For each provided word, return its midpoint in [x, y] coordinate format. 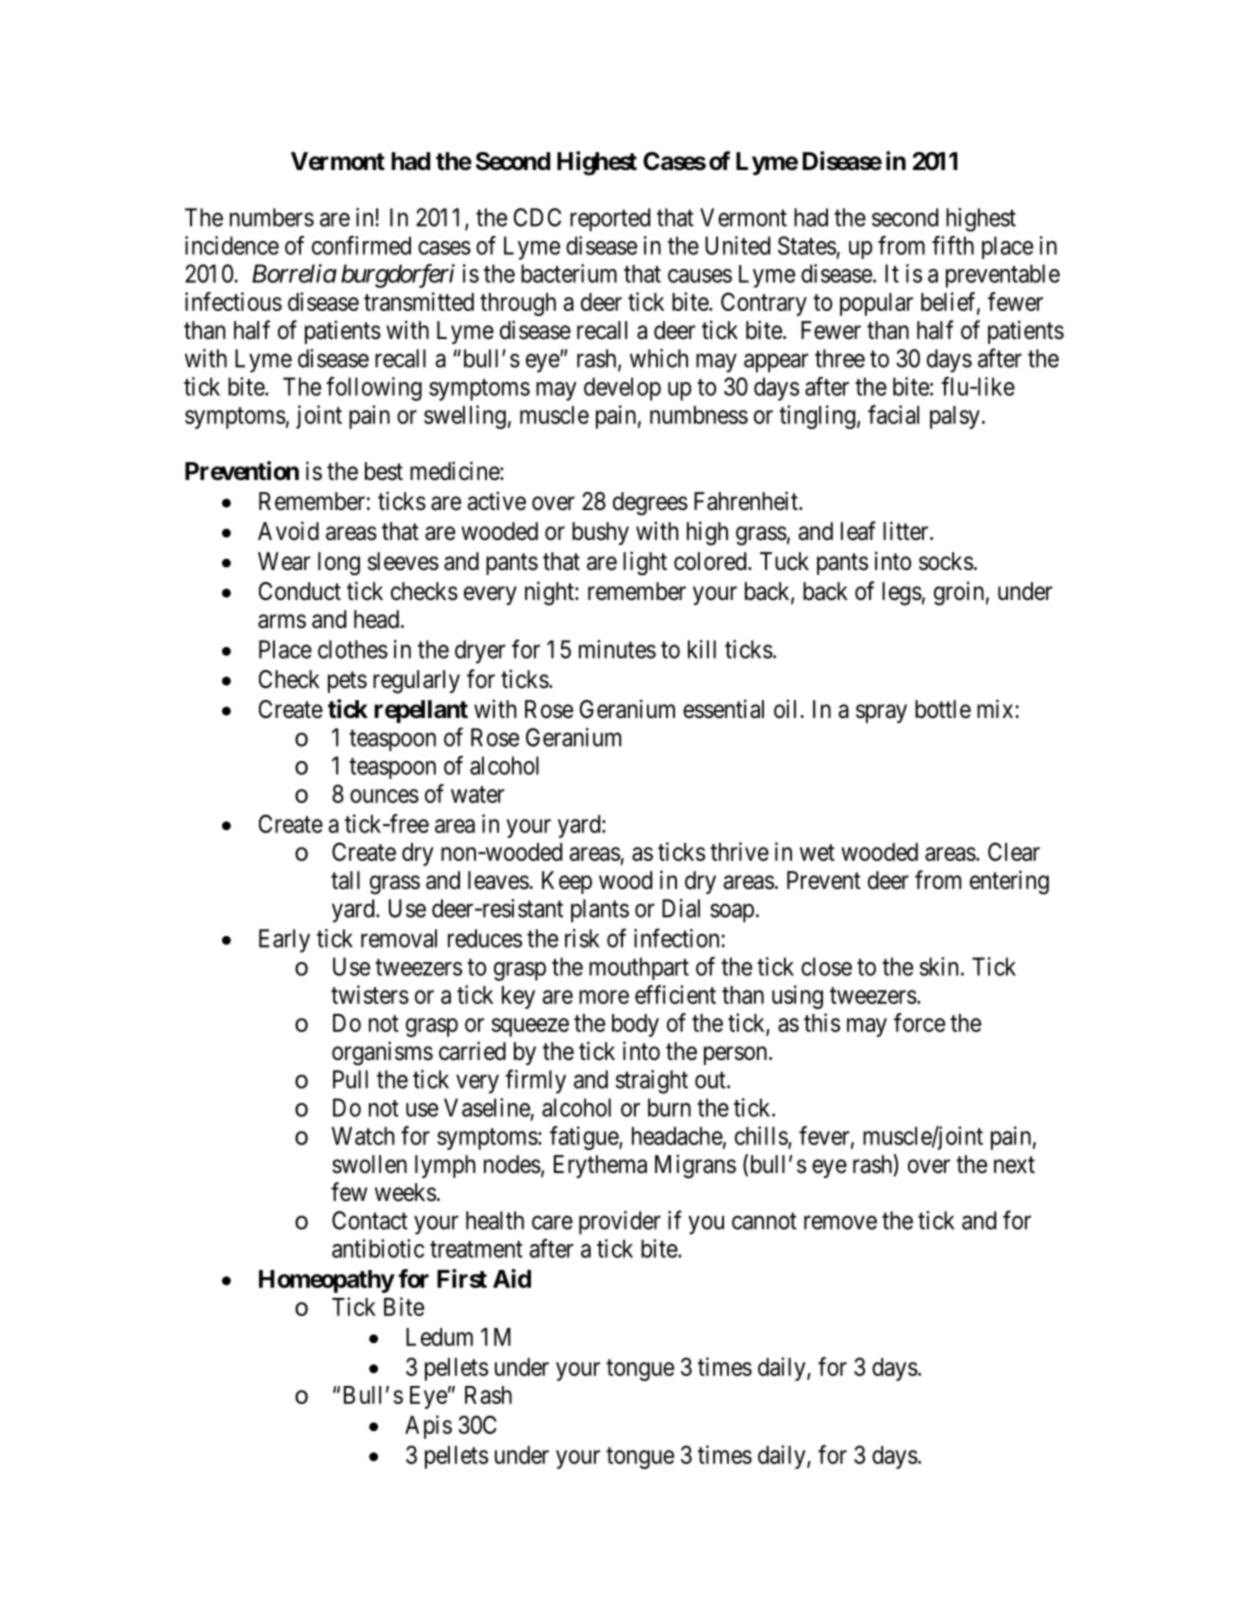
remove [840, 1222]
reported [610, 220]
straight [652, 1082]
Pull [350, 1079]
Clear [1014, 851]
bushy [600, 533]
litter [907, 531]
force [919, 1022]
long [339, 564]
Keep [567, 882]
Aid [512, 1278]
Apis [428, 1427]
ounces [384, 796]
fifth [953, 245]
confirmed [361, 245]
